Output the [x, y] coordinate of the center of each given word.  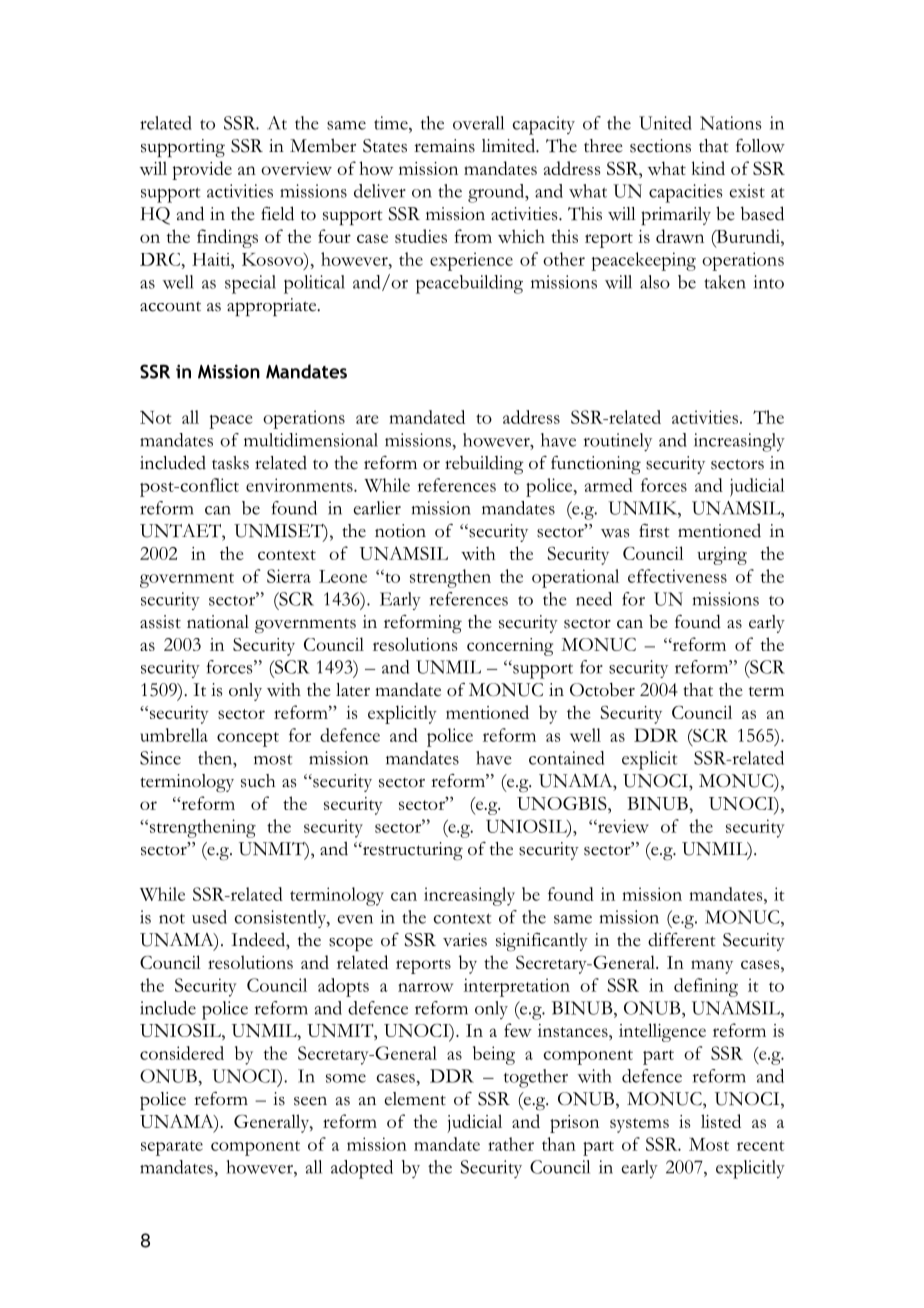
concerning [510, 647]
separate [172, 1148]
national [218, 622]
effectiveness [677, 576]
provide [202, 170]
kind [708, 168]
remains [444, 146]
